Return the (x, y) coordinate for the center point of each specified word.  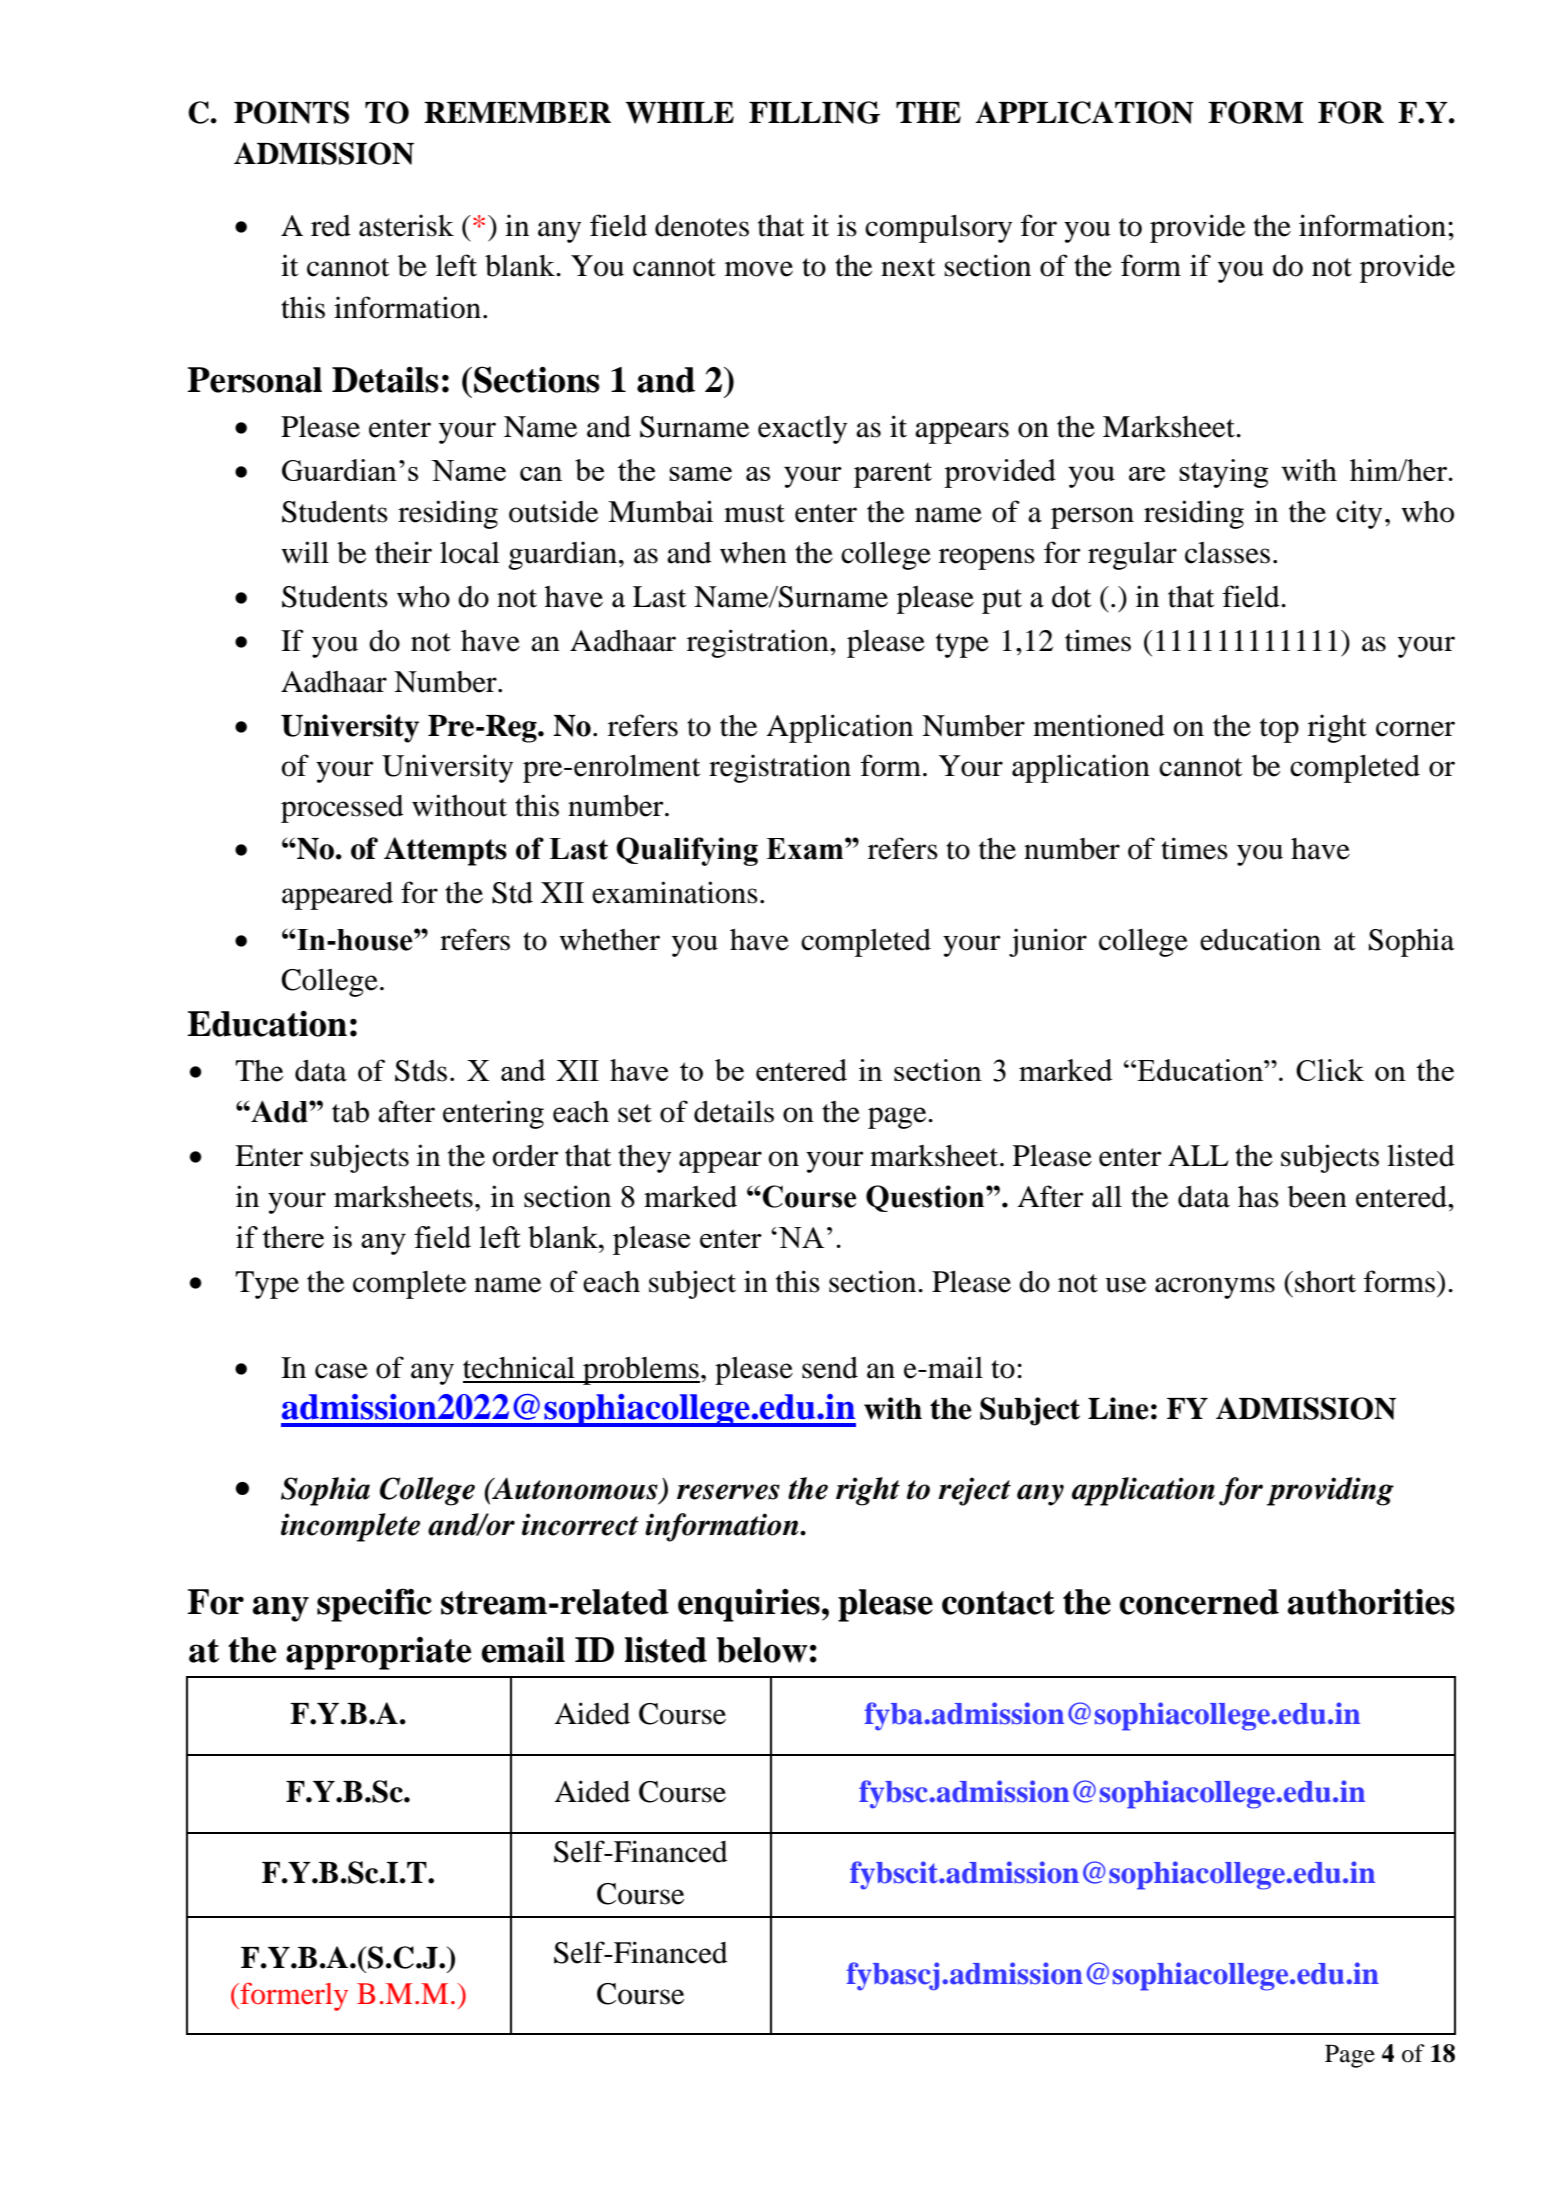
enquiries (749, 1605)
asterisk (406, 225)
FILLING (814, 112)
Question (926, 1198)
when (753, 553)
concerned (1199, 1602)
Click (1330, 1070)
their (403, 552)
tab (350, 1112)
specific (374, 1605)
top (1279, 730)
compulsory (938, 229)
